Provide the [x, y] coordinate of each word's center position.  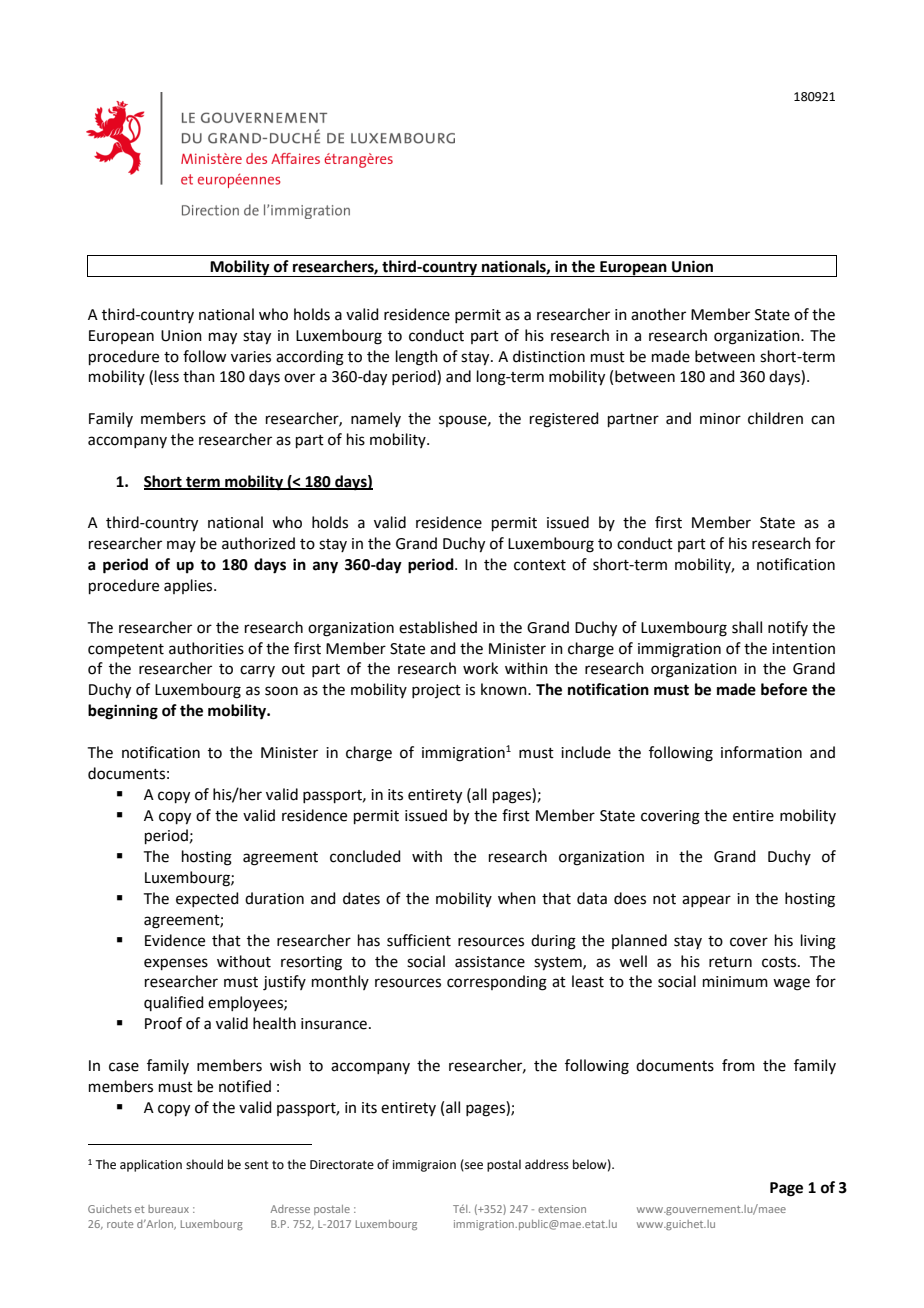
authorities [206, 648]
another [658, 314]
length [417, 358]
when [517, 898]
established [438, 627]
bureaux [168, 1209]
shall [747, 627]
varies [251, 357]
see [473, 1166]
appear [706, 901]
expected [207, 899]
